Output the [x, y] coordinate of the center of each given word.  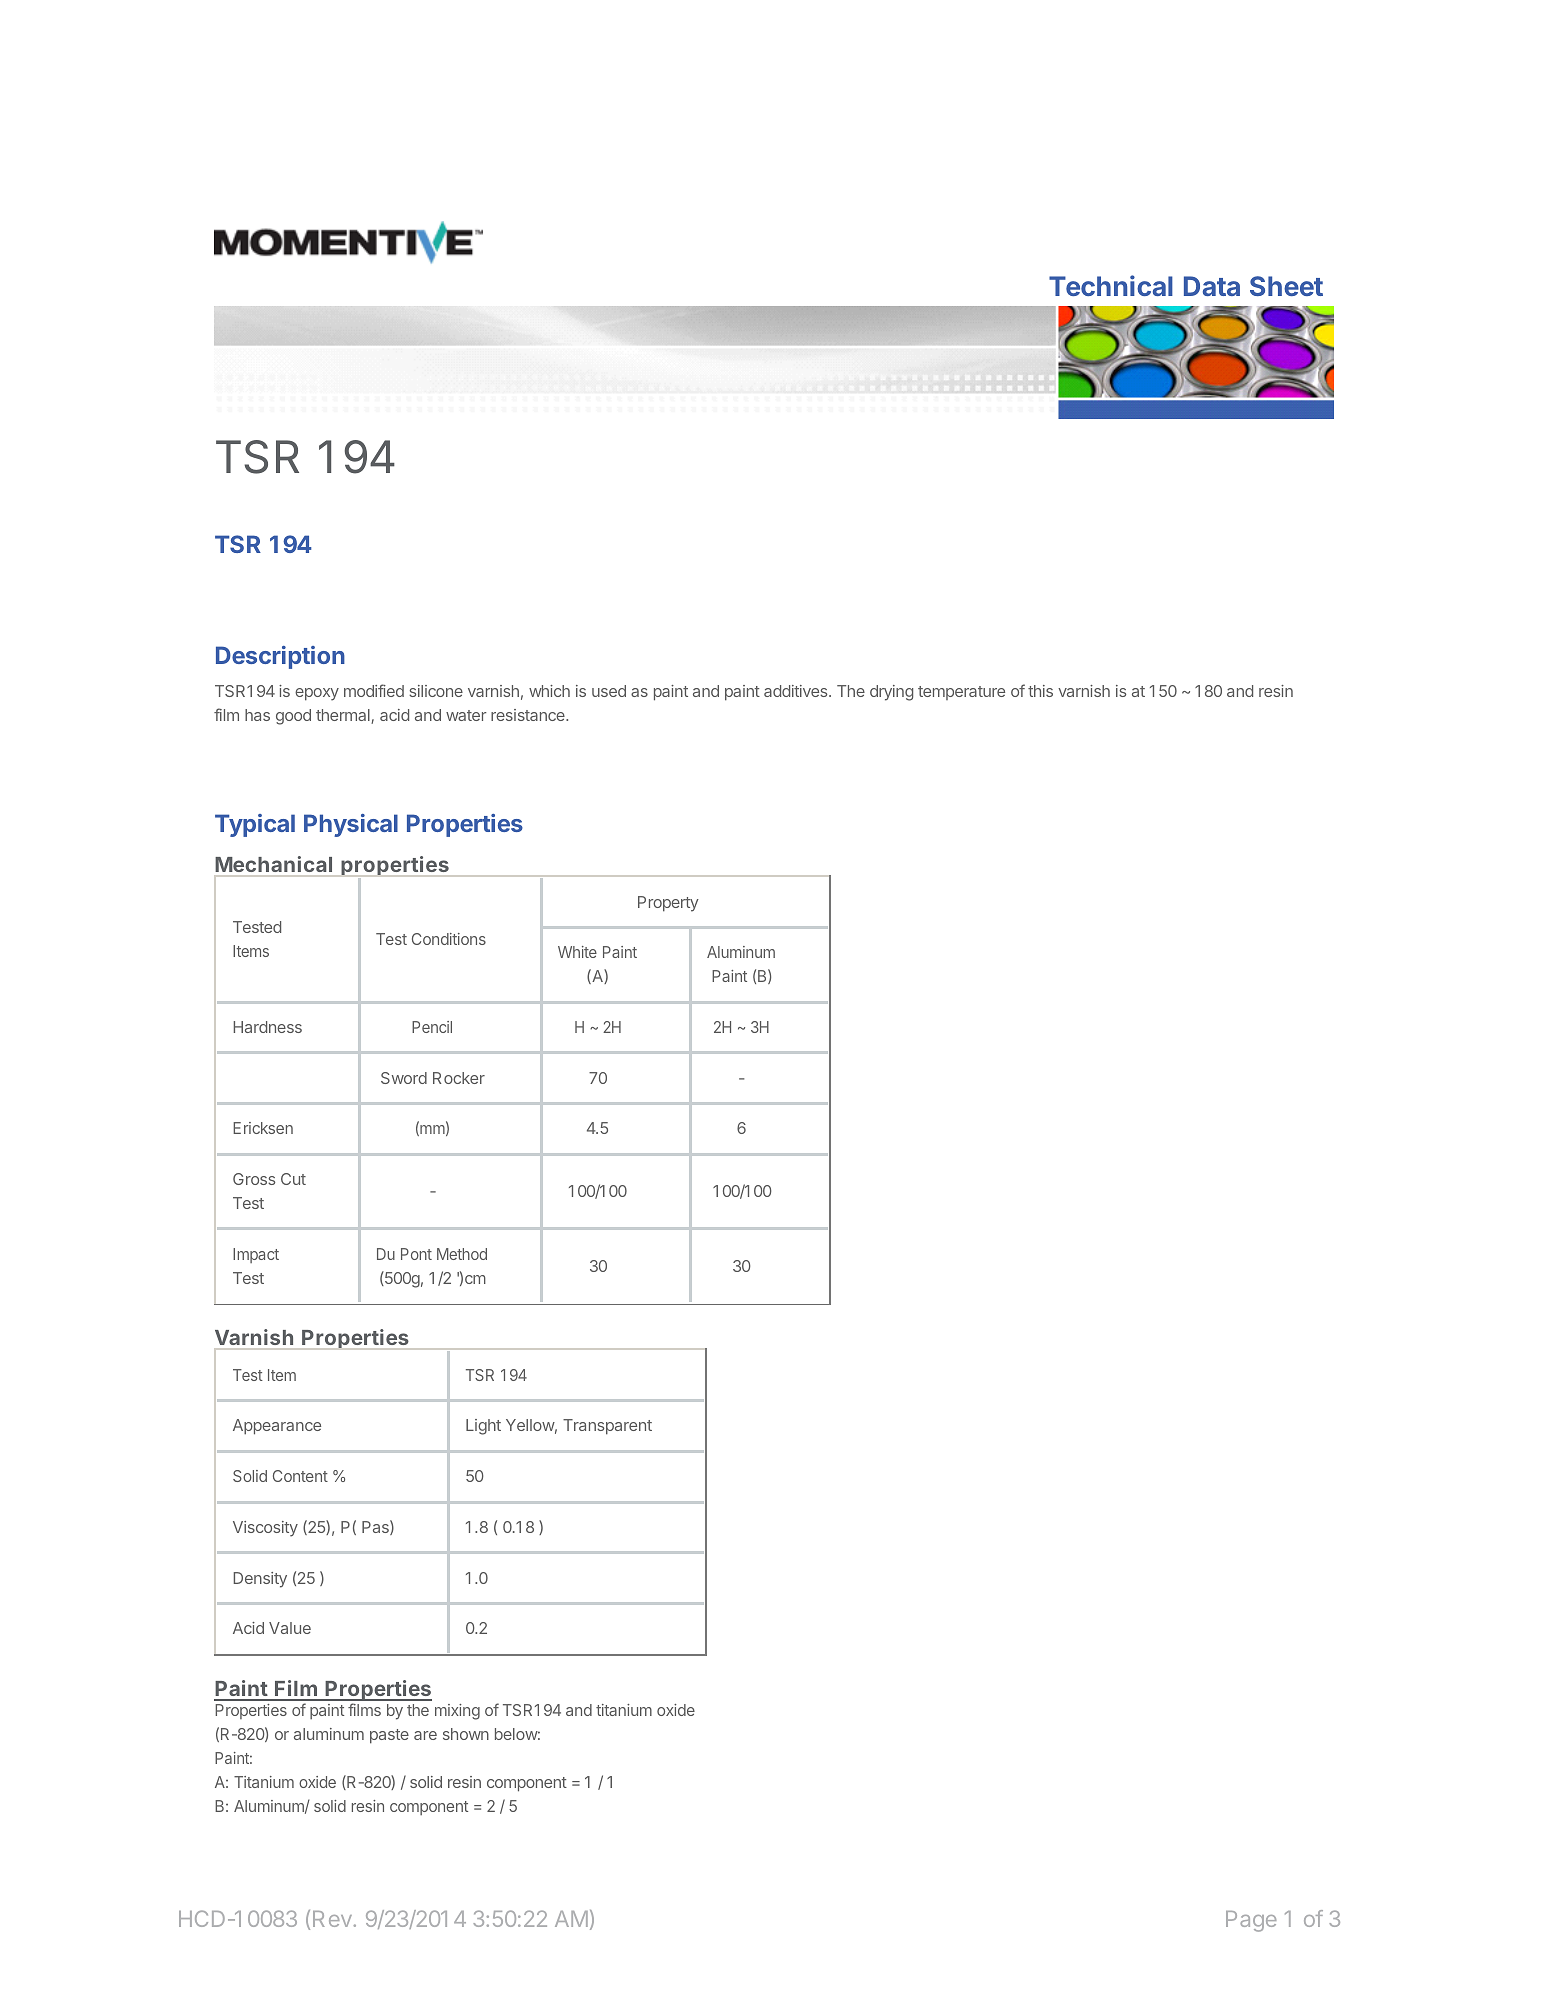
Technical [1111, 285]
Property [668, 904]
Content [300, 1476]
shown [466, 1734]
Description [280, 657]
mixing [457, 1712]
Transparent [607, 1427]
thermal [344, 716]
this [1040, 691]
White [577, 952]
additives [797, 691]
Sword [404, 1078]
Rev [332, 1919]
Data [1212, 286]
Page [1251, 1921]
